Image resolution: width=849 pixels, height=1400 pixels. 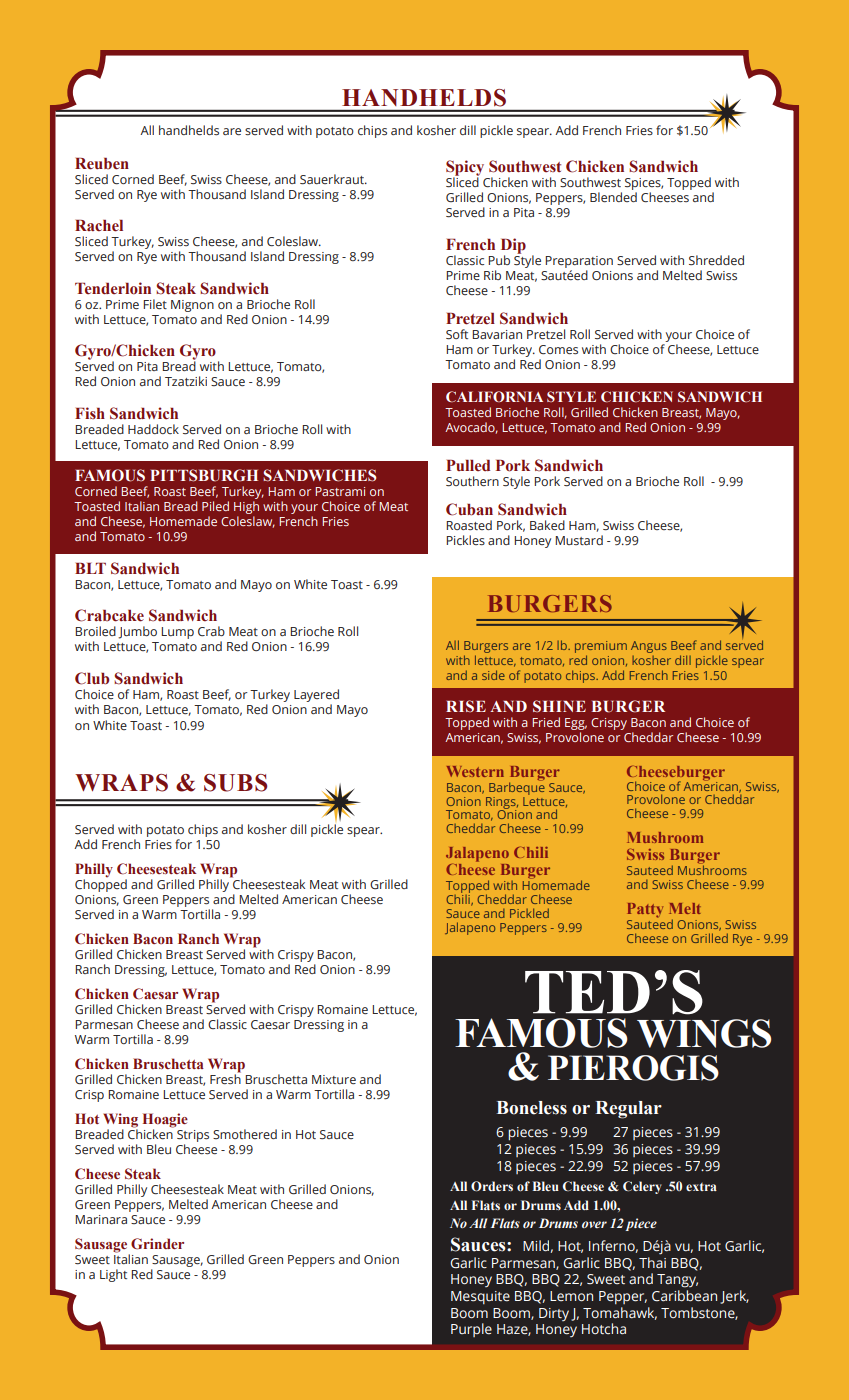 I want to click on SHINE, so click(x=559, y=706).
